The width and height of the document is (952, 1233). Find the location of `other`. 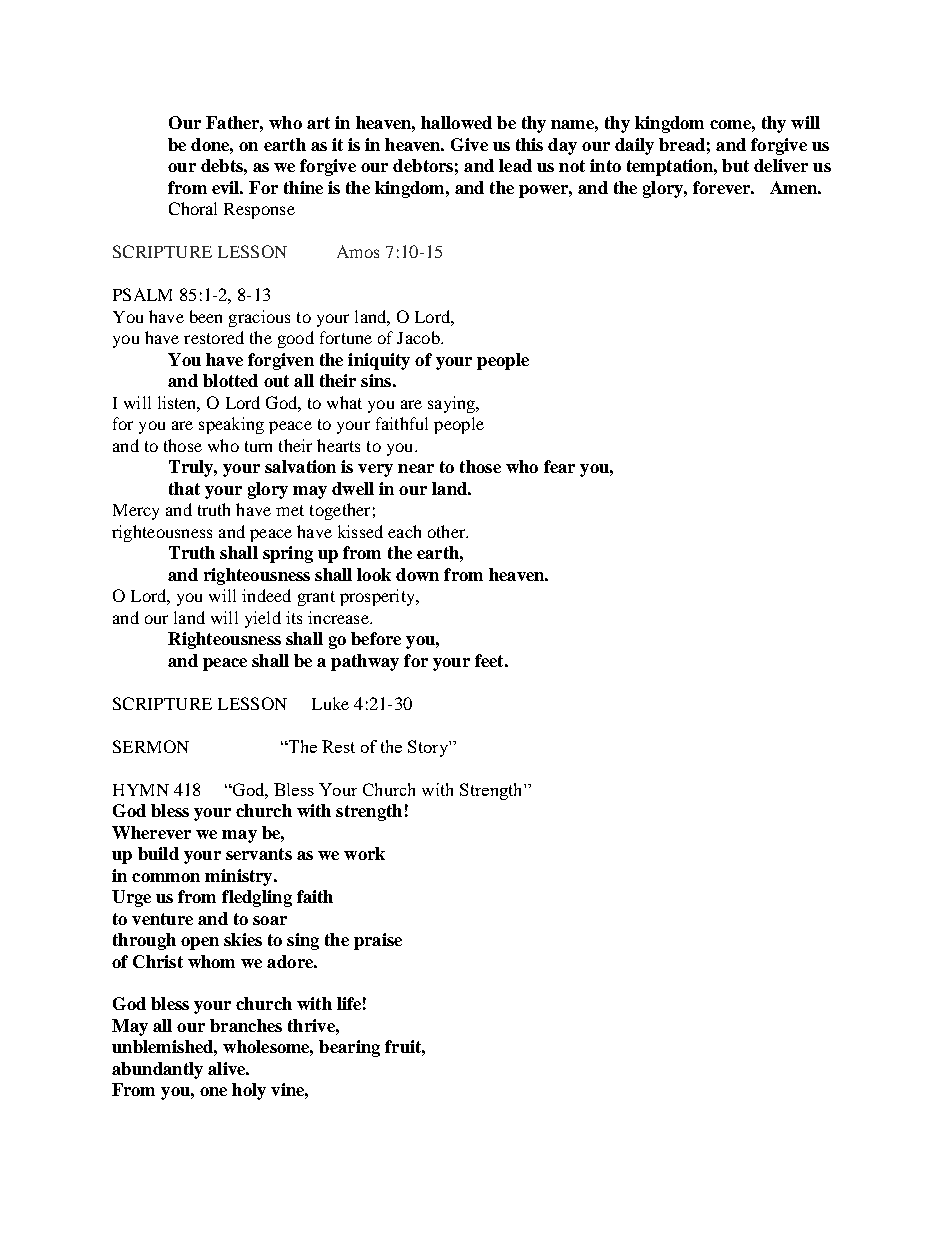

other is located at coordinates (448, 531).
